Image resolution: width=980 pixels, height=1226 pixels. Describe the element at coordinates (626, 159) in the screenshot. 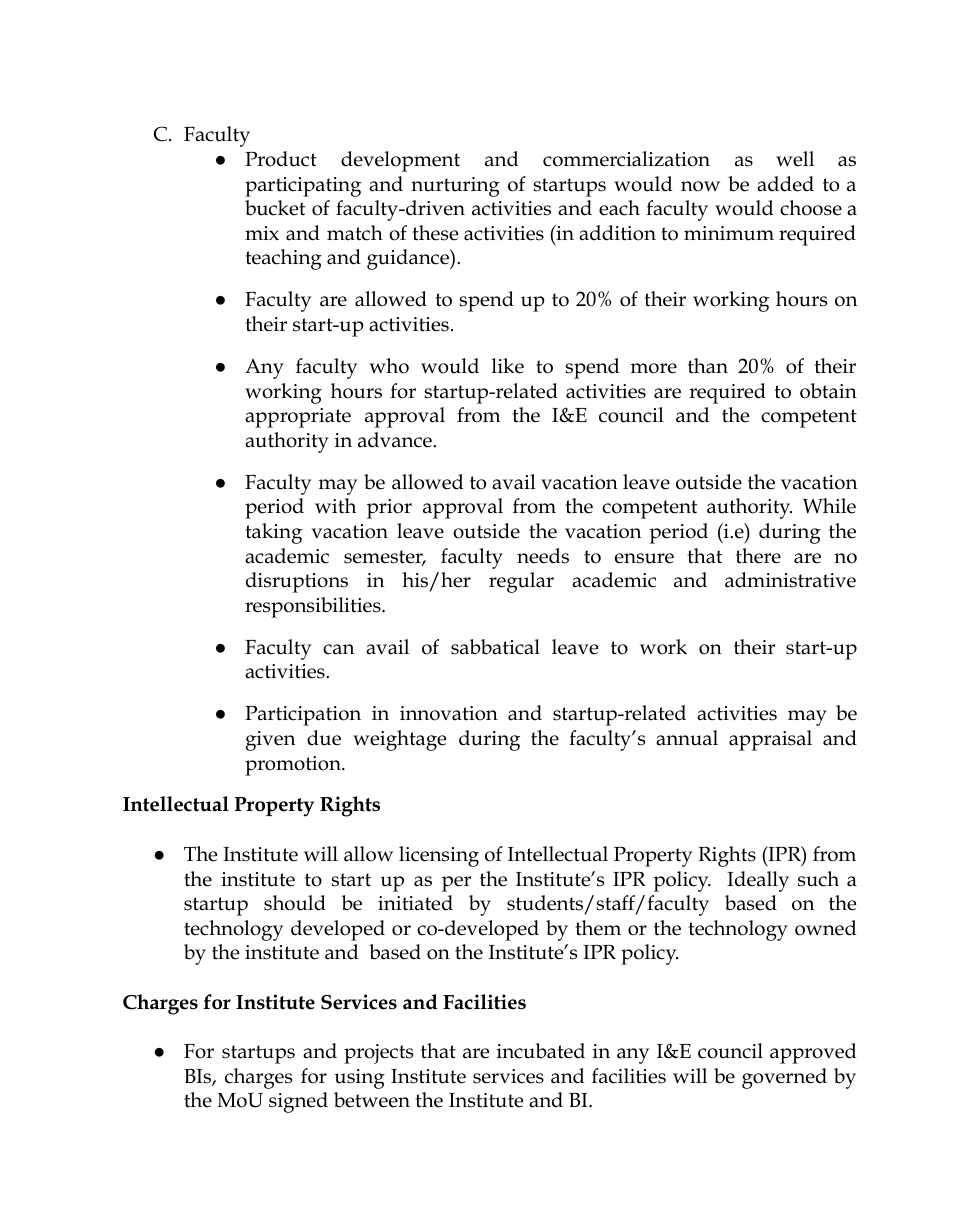

I see `commercialization` at that location.
